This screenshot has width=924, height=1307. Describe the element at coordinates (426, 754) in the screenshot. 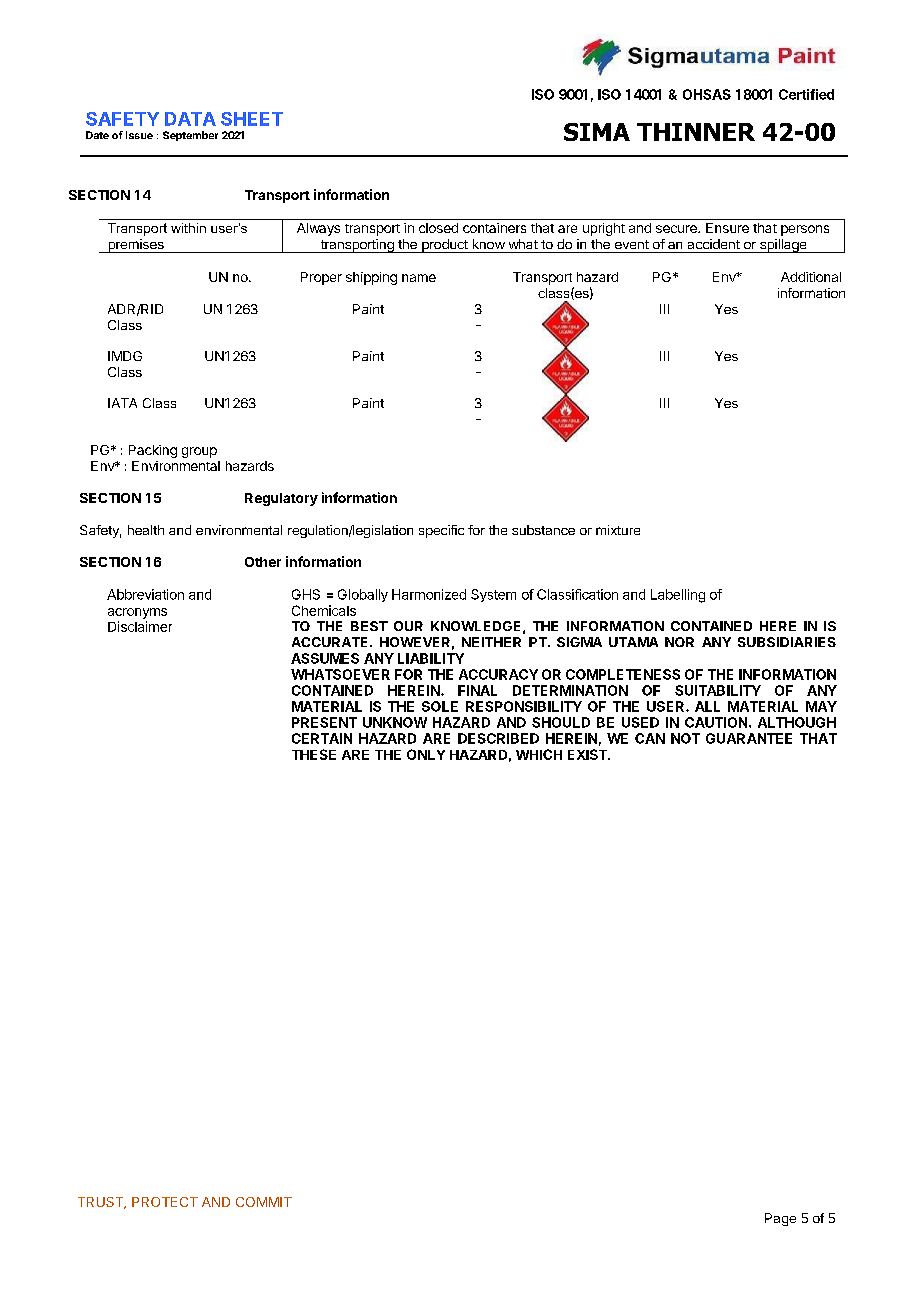

I see `ONLY` at that location.
